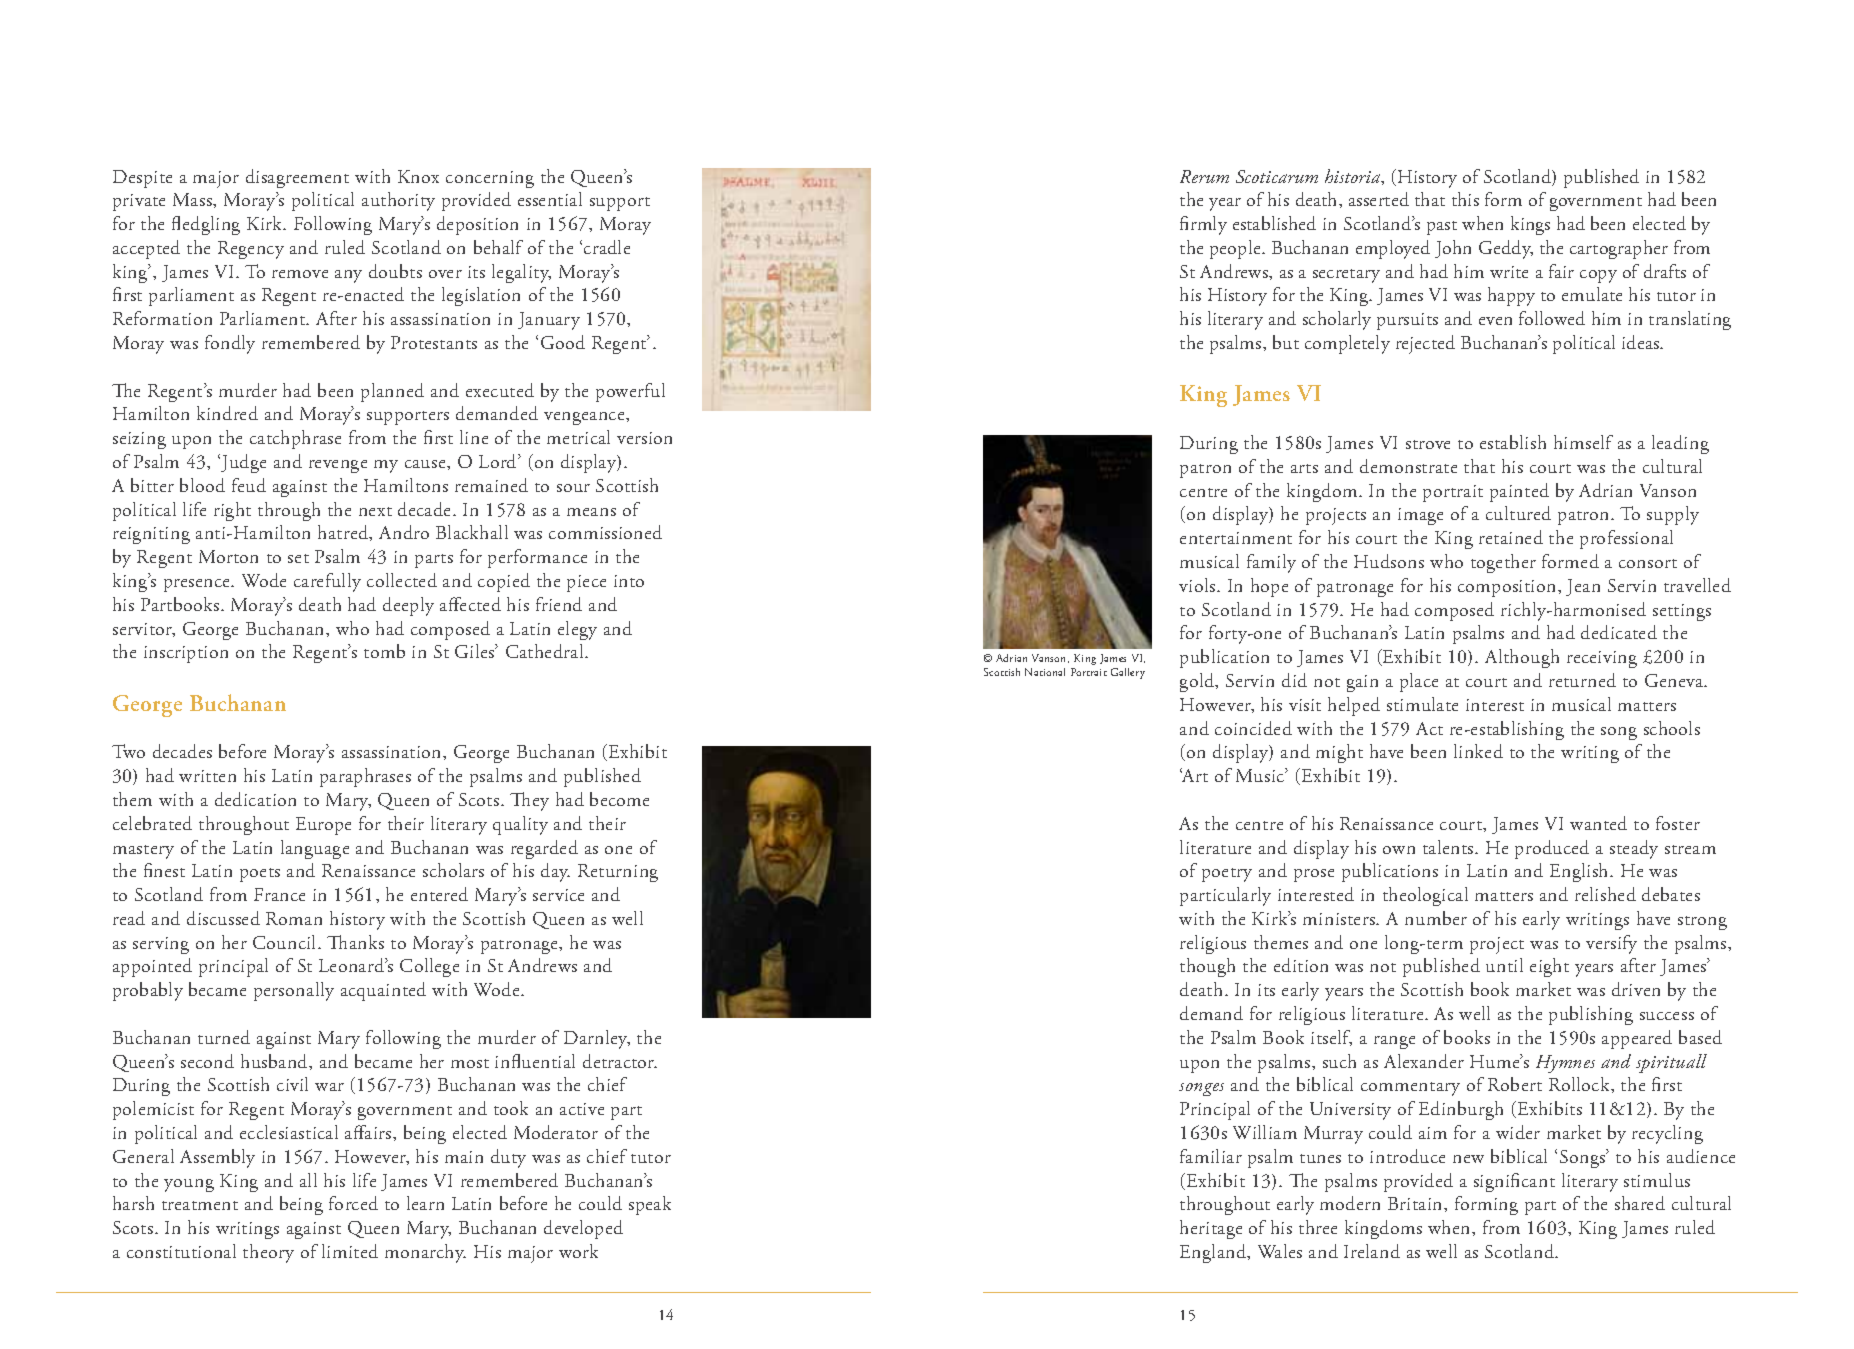 Image resolution: width=1854 pixels, height=1349 pixels. What do you see at coordinates (1204, 176) in the screenshot?
I see `Rerum` at bounding box center [1204, 176].
